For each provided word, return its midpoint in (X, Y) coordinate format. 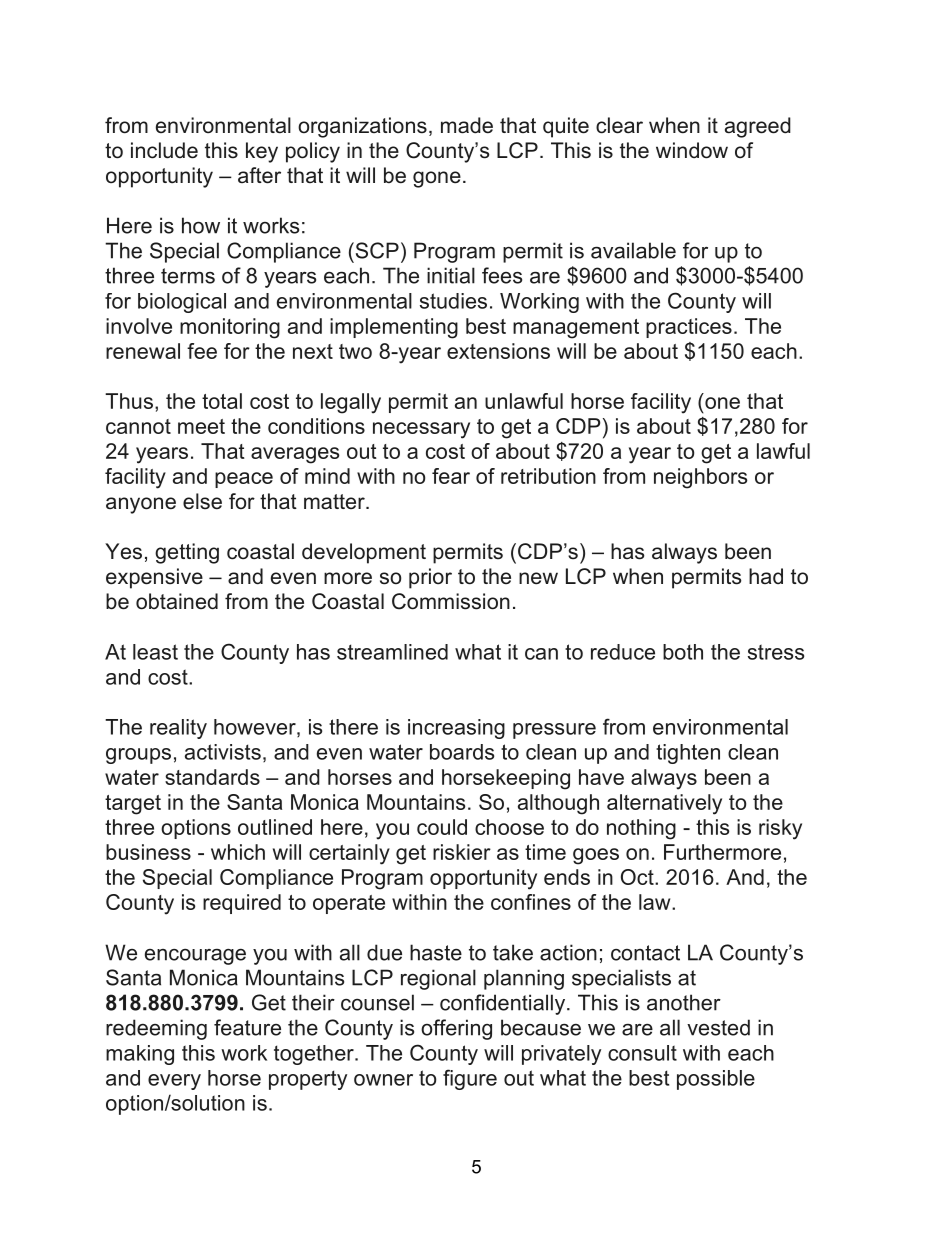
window (692, 150)
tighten (688, 754)
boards (462, 752)
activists (223, 752)
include (164, 150)
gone (437, 179)
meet (201, 426)
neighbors (700, 478)
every (174, 1082)
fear (451, 476)
